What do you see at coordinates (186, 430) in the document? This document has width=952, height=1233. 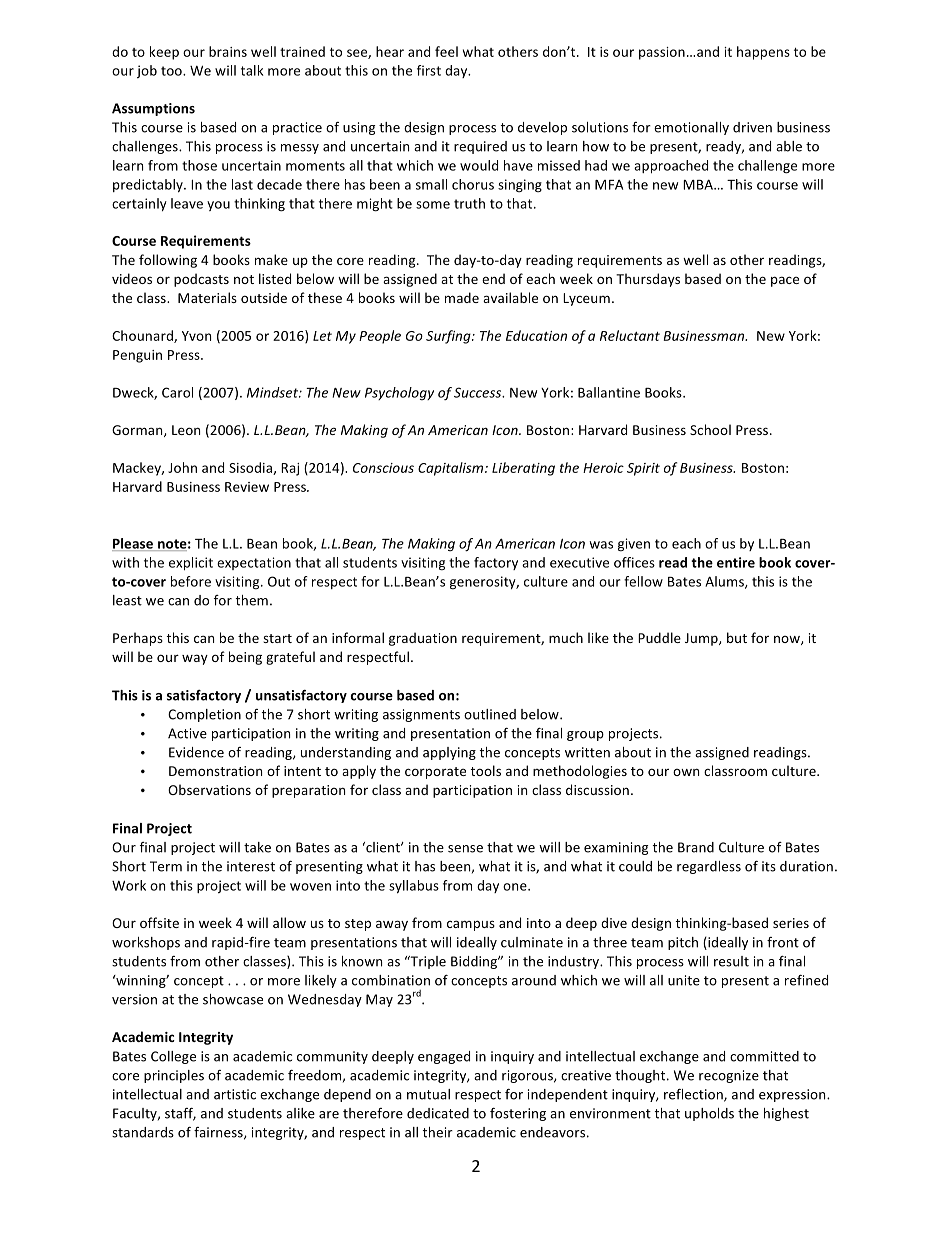 I see `Leon` at bounding box center [186, 430].
